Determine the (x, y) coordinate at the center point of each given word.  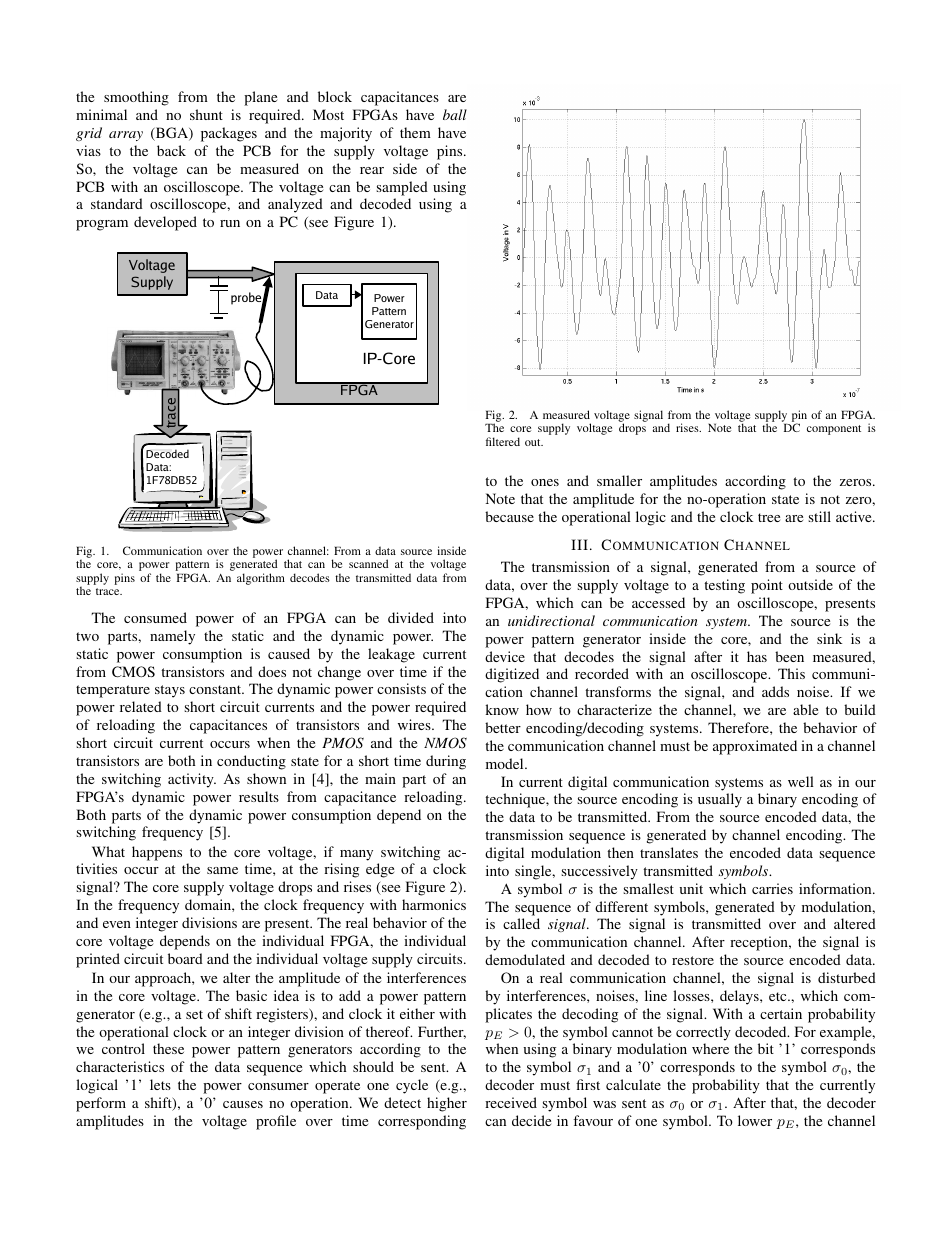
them (415, 132)
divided (411, 617)
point (767, 586)
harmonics (434, 904)
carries (772, 888)
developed (165, 223)
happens (157, 853)
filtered (503, 441)
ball (455, 114)
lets (160, 1084)
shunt (206, 114)
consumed (155, 617)
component (834, 430)
